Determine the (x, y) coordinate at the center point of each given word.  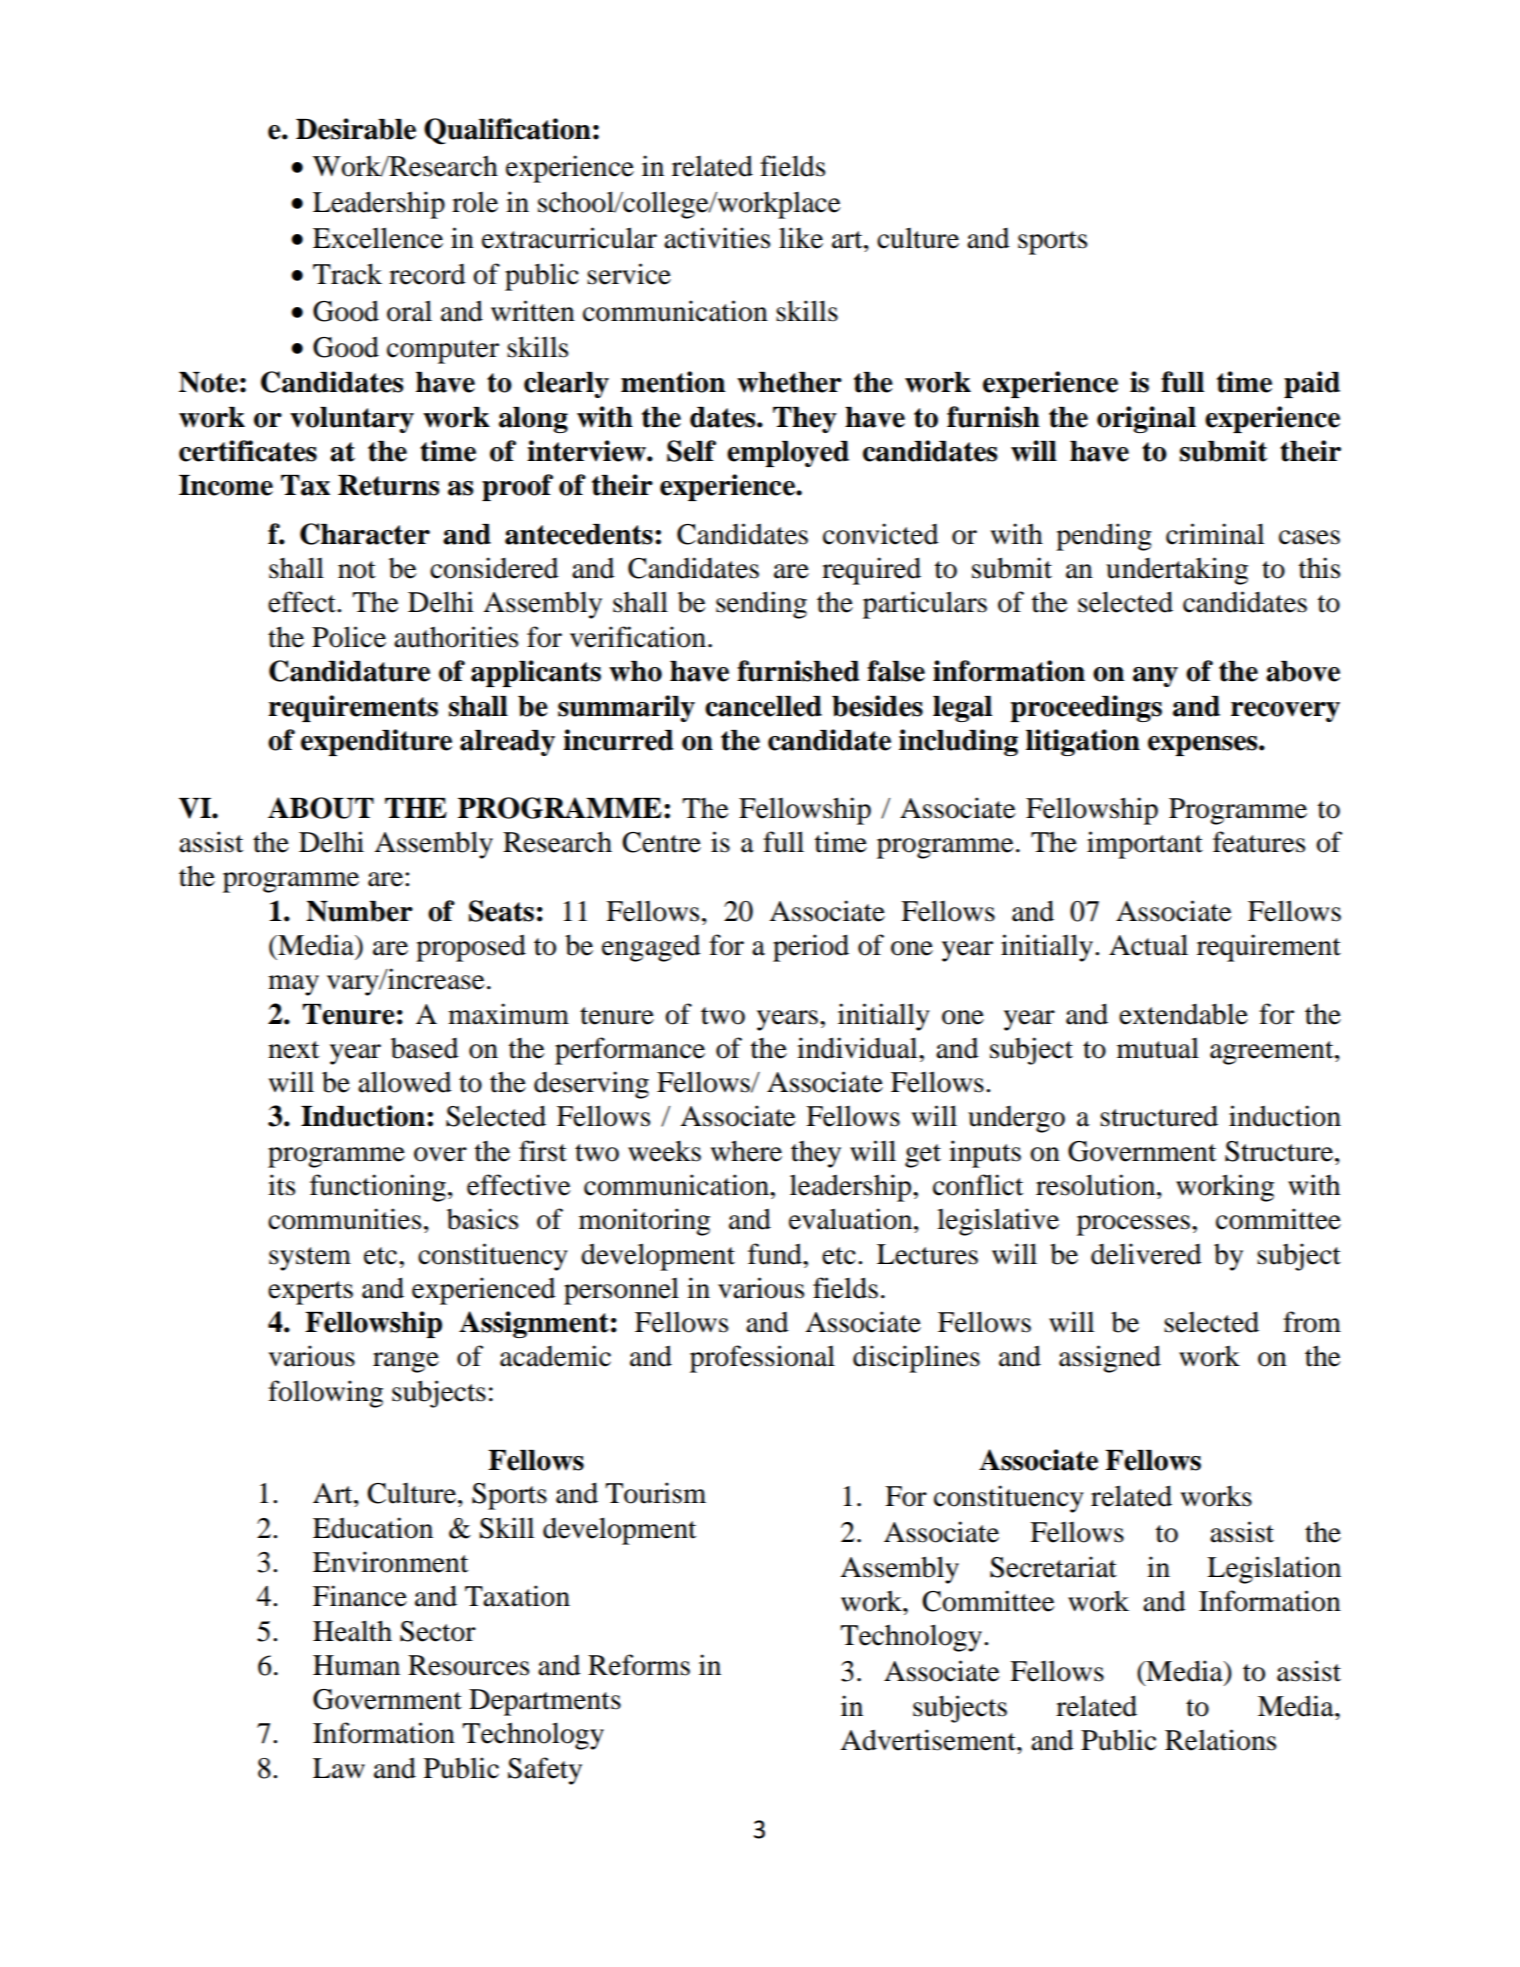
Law (339, 1768)
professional (762, 1359)
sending (761, 605)
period (811, 948)
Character (365, 534)
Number (359, 911)
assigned (1110, 1359)
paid (1312, 384)
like (801, 238)
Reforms (639, 1665)
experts (310, 1293)
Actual (1148, 945)
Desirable (356, 129)
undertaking (1177, 571)
